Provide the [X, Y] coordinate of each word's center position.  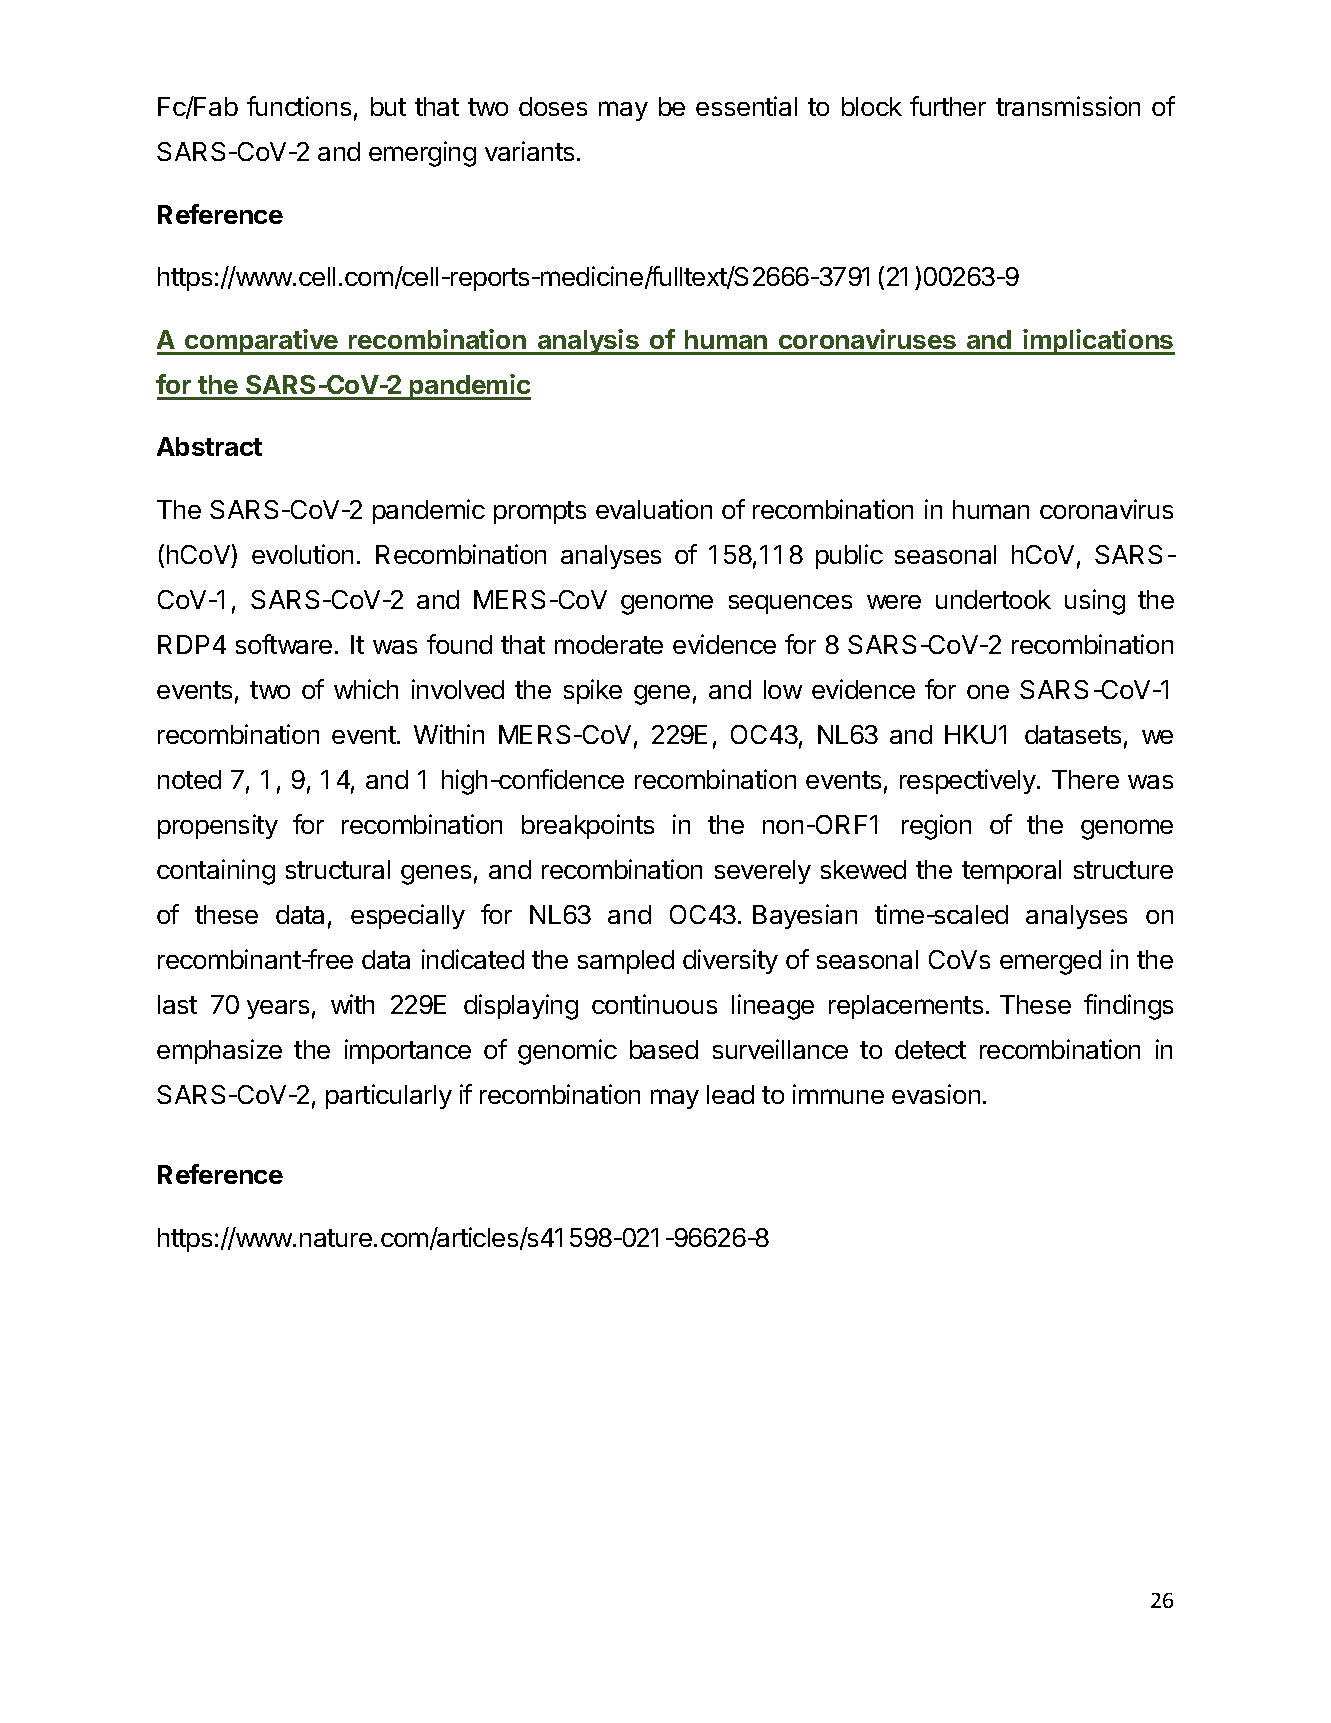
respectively [969, 781]
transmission [1068, 106]
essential [746, 106]
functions [299, 106]
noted [189, 779]
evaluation [654, 509]
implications [1098, 342]
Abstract [209, 446]
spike [593, 691]
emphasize [219, 1051]
